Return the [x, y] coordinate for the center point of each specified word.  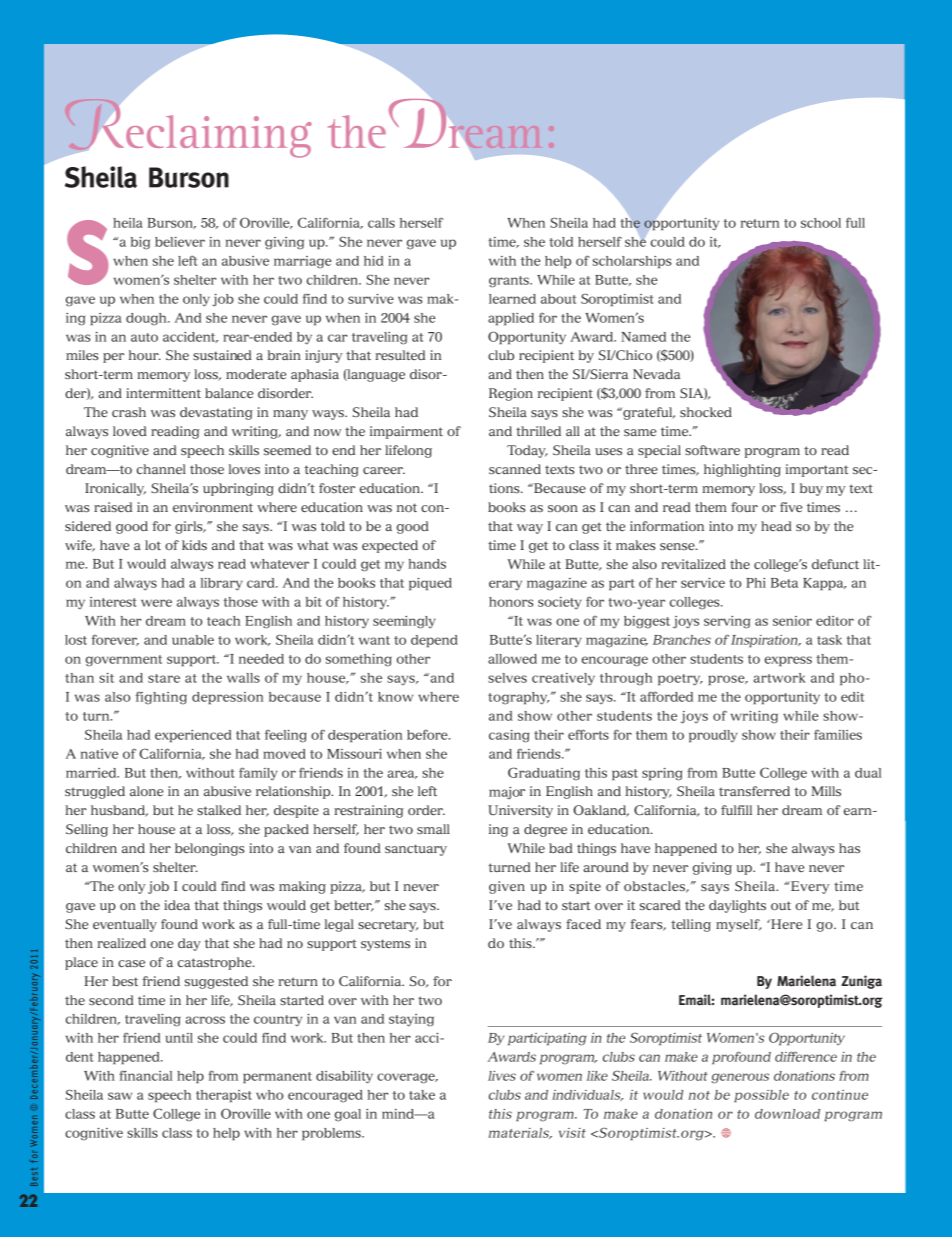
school [821, 223]
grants [510, 282]
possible [761, 1096]
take [422, 1095]
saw [120, 1096]
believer [180, 242]
